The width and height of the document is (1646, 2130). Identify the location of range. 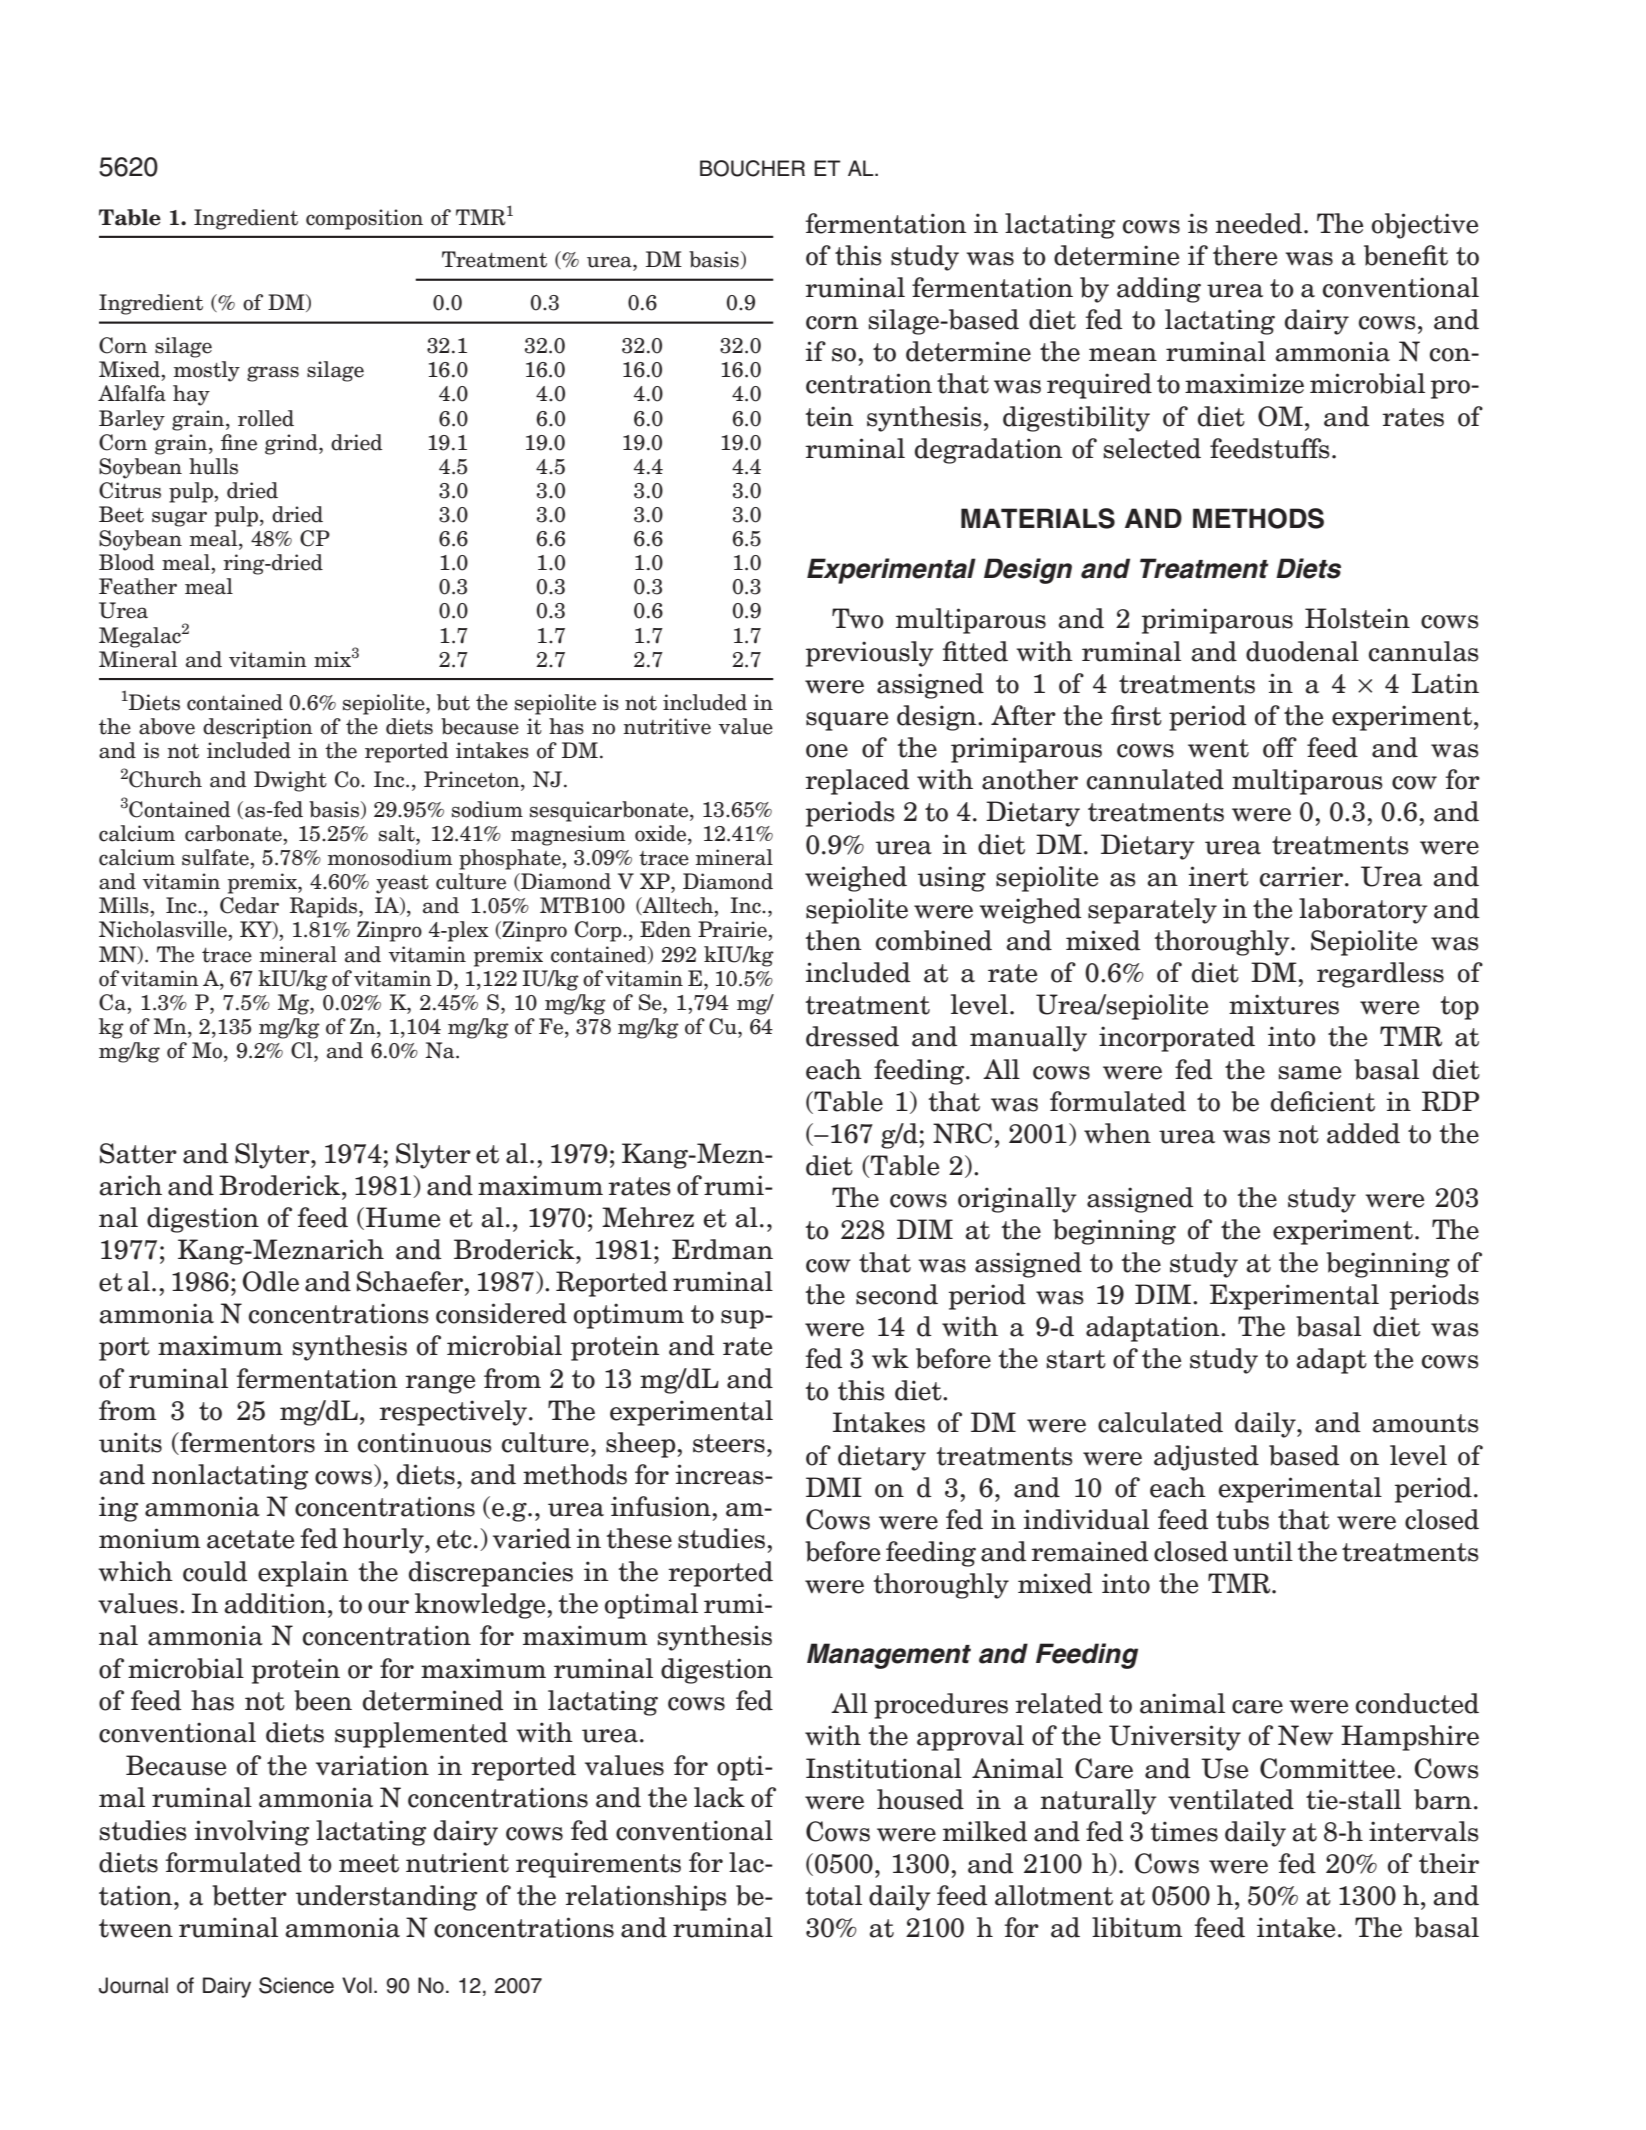
(440, 1384).
